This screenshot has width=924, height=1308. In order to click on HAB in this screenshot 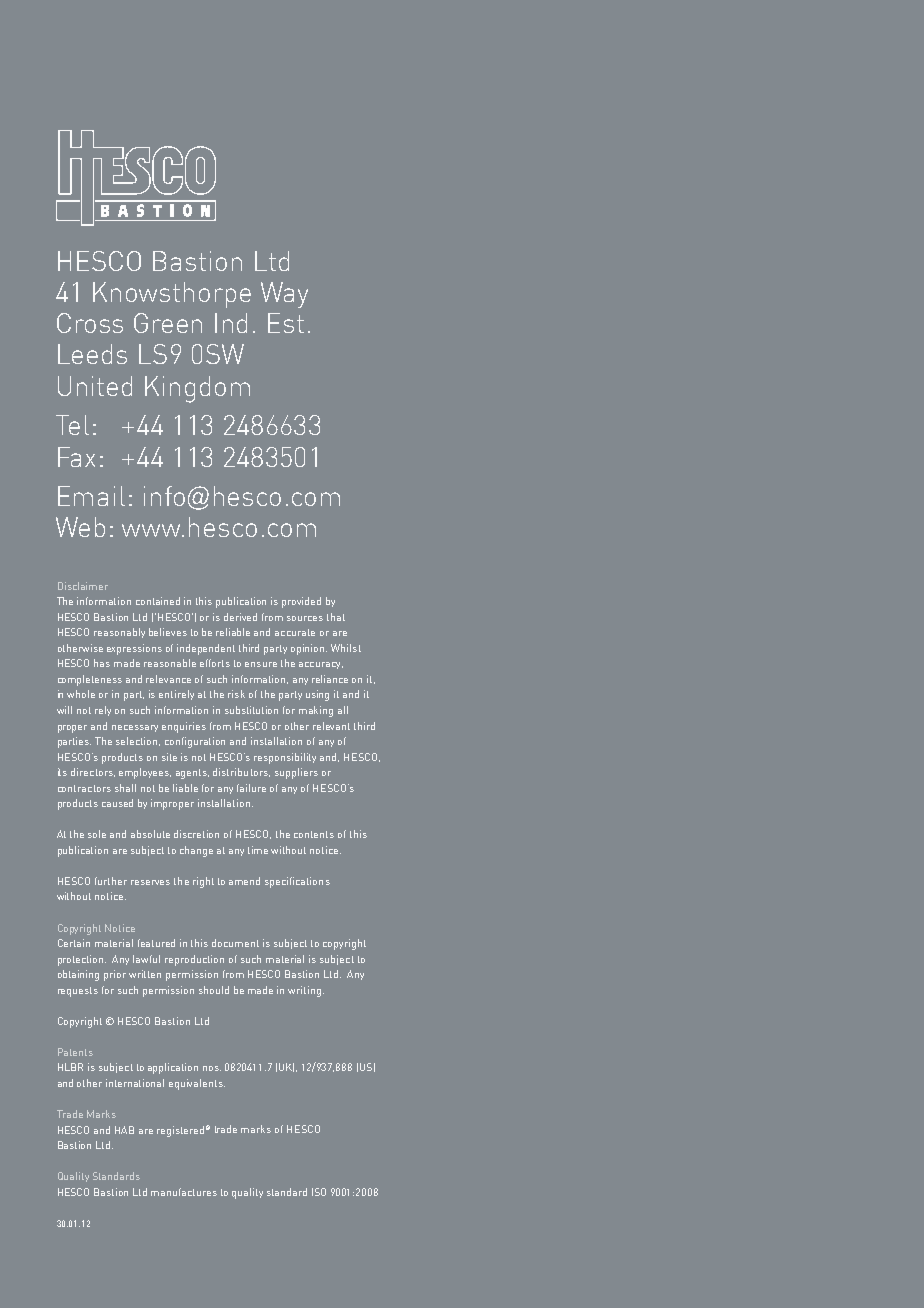, I will do `click(124, 1130)`.
